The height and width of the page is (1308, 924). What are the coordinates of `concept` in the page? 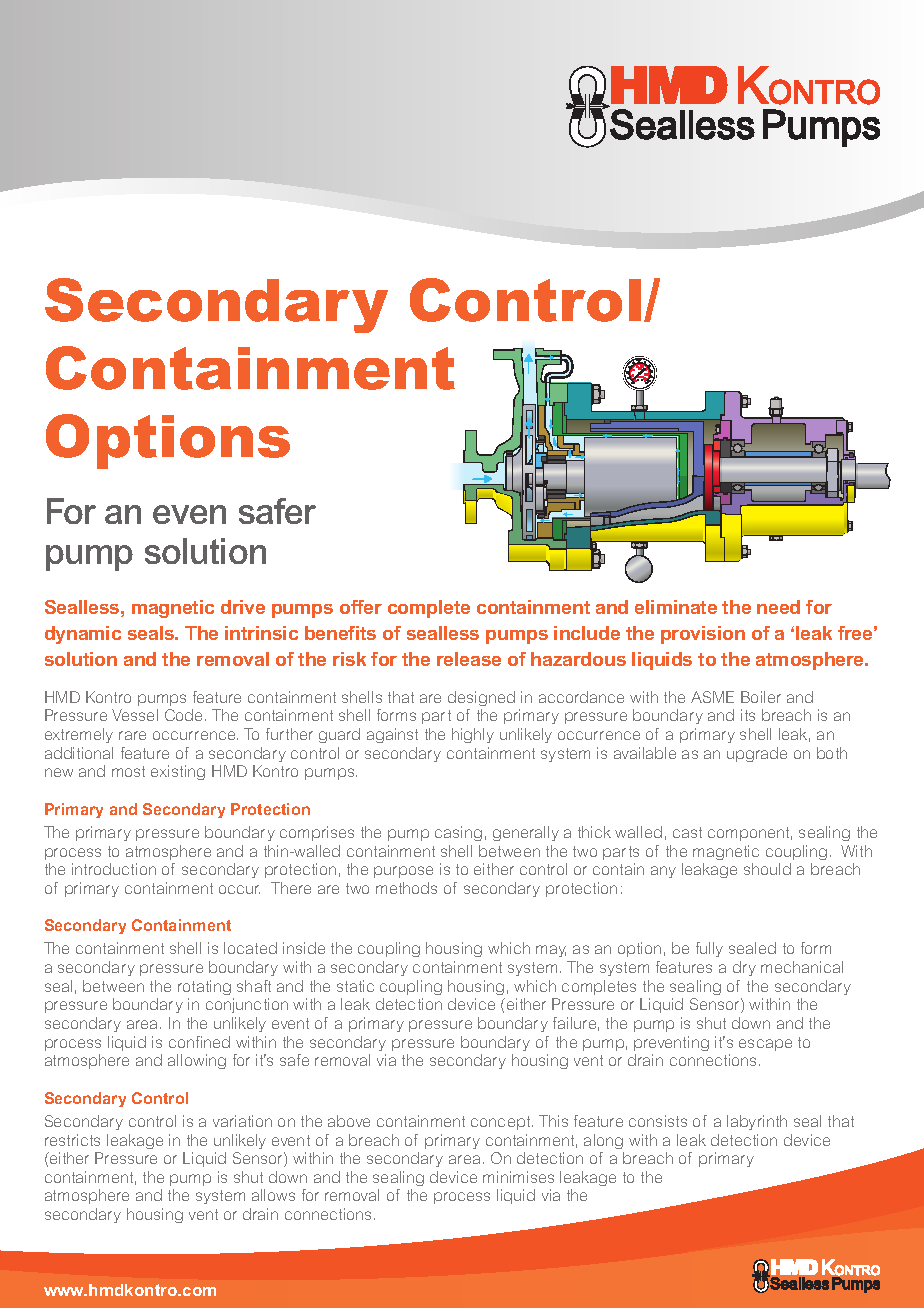 It's located at (502, 1123).
